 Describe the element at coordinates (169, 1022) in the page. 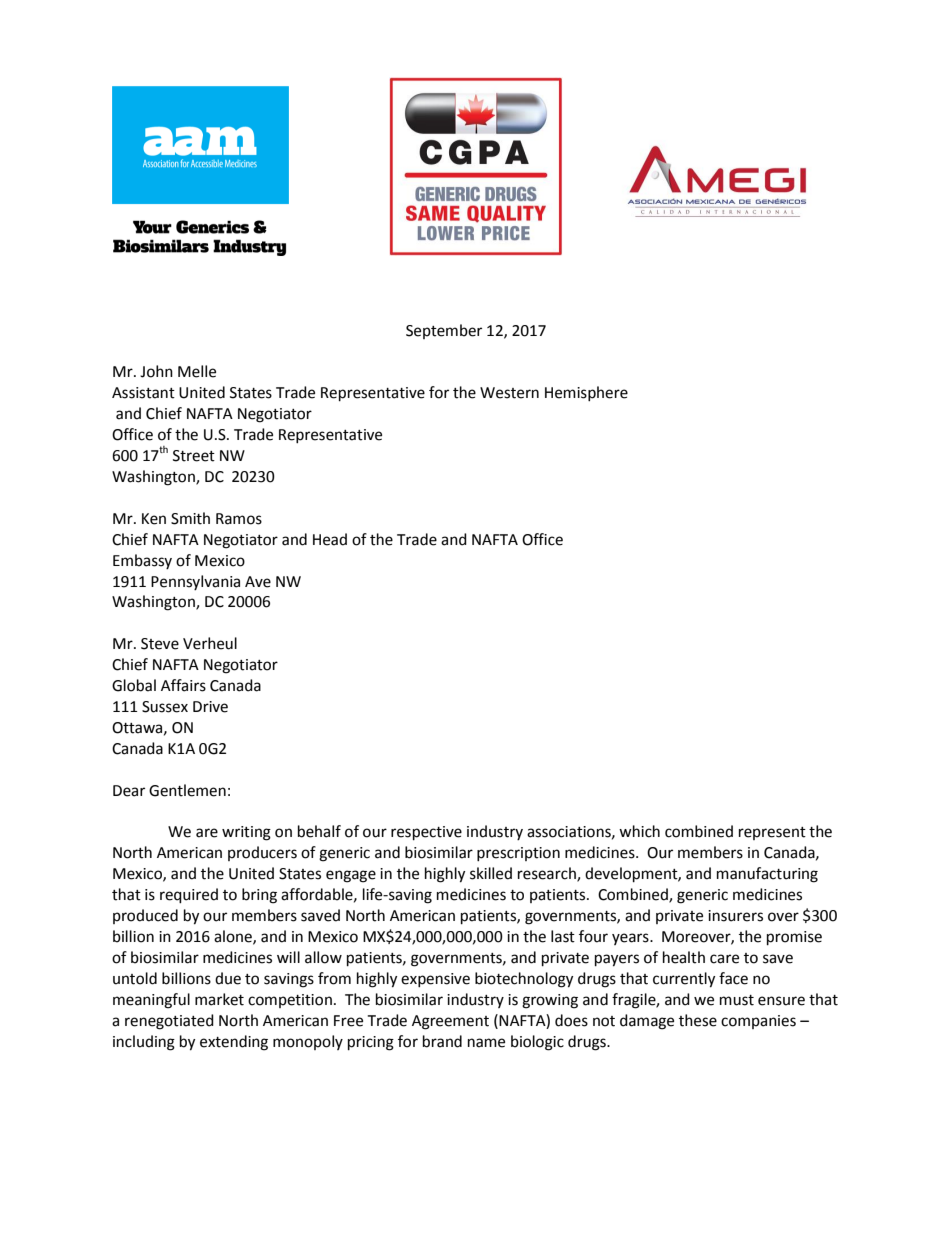

I see `renegotiated` at that location.
